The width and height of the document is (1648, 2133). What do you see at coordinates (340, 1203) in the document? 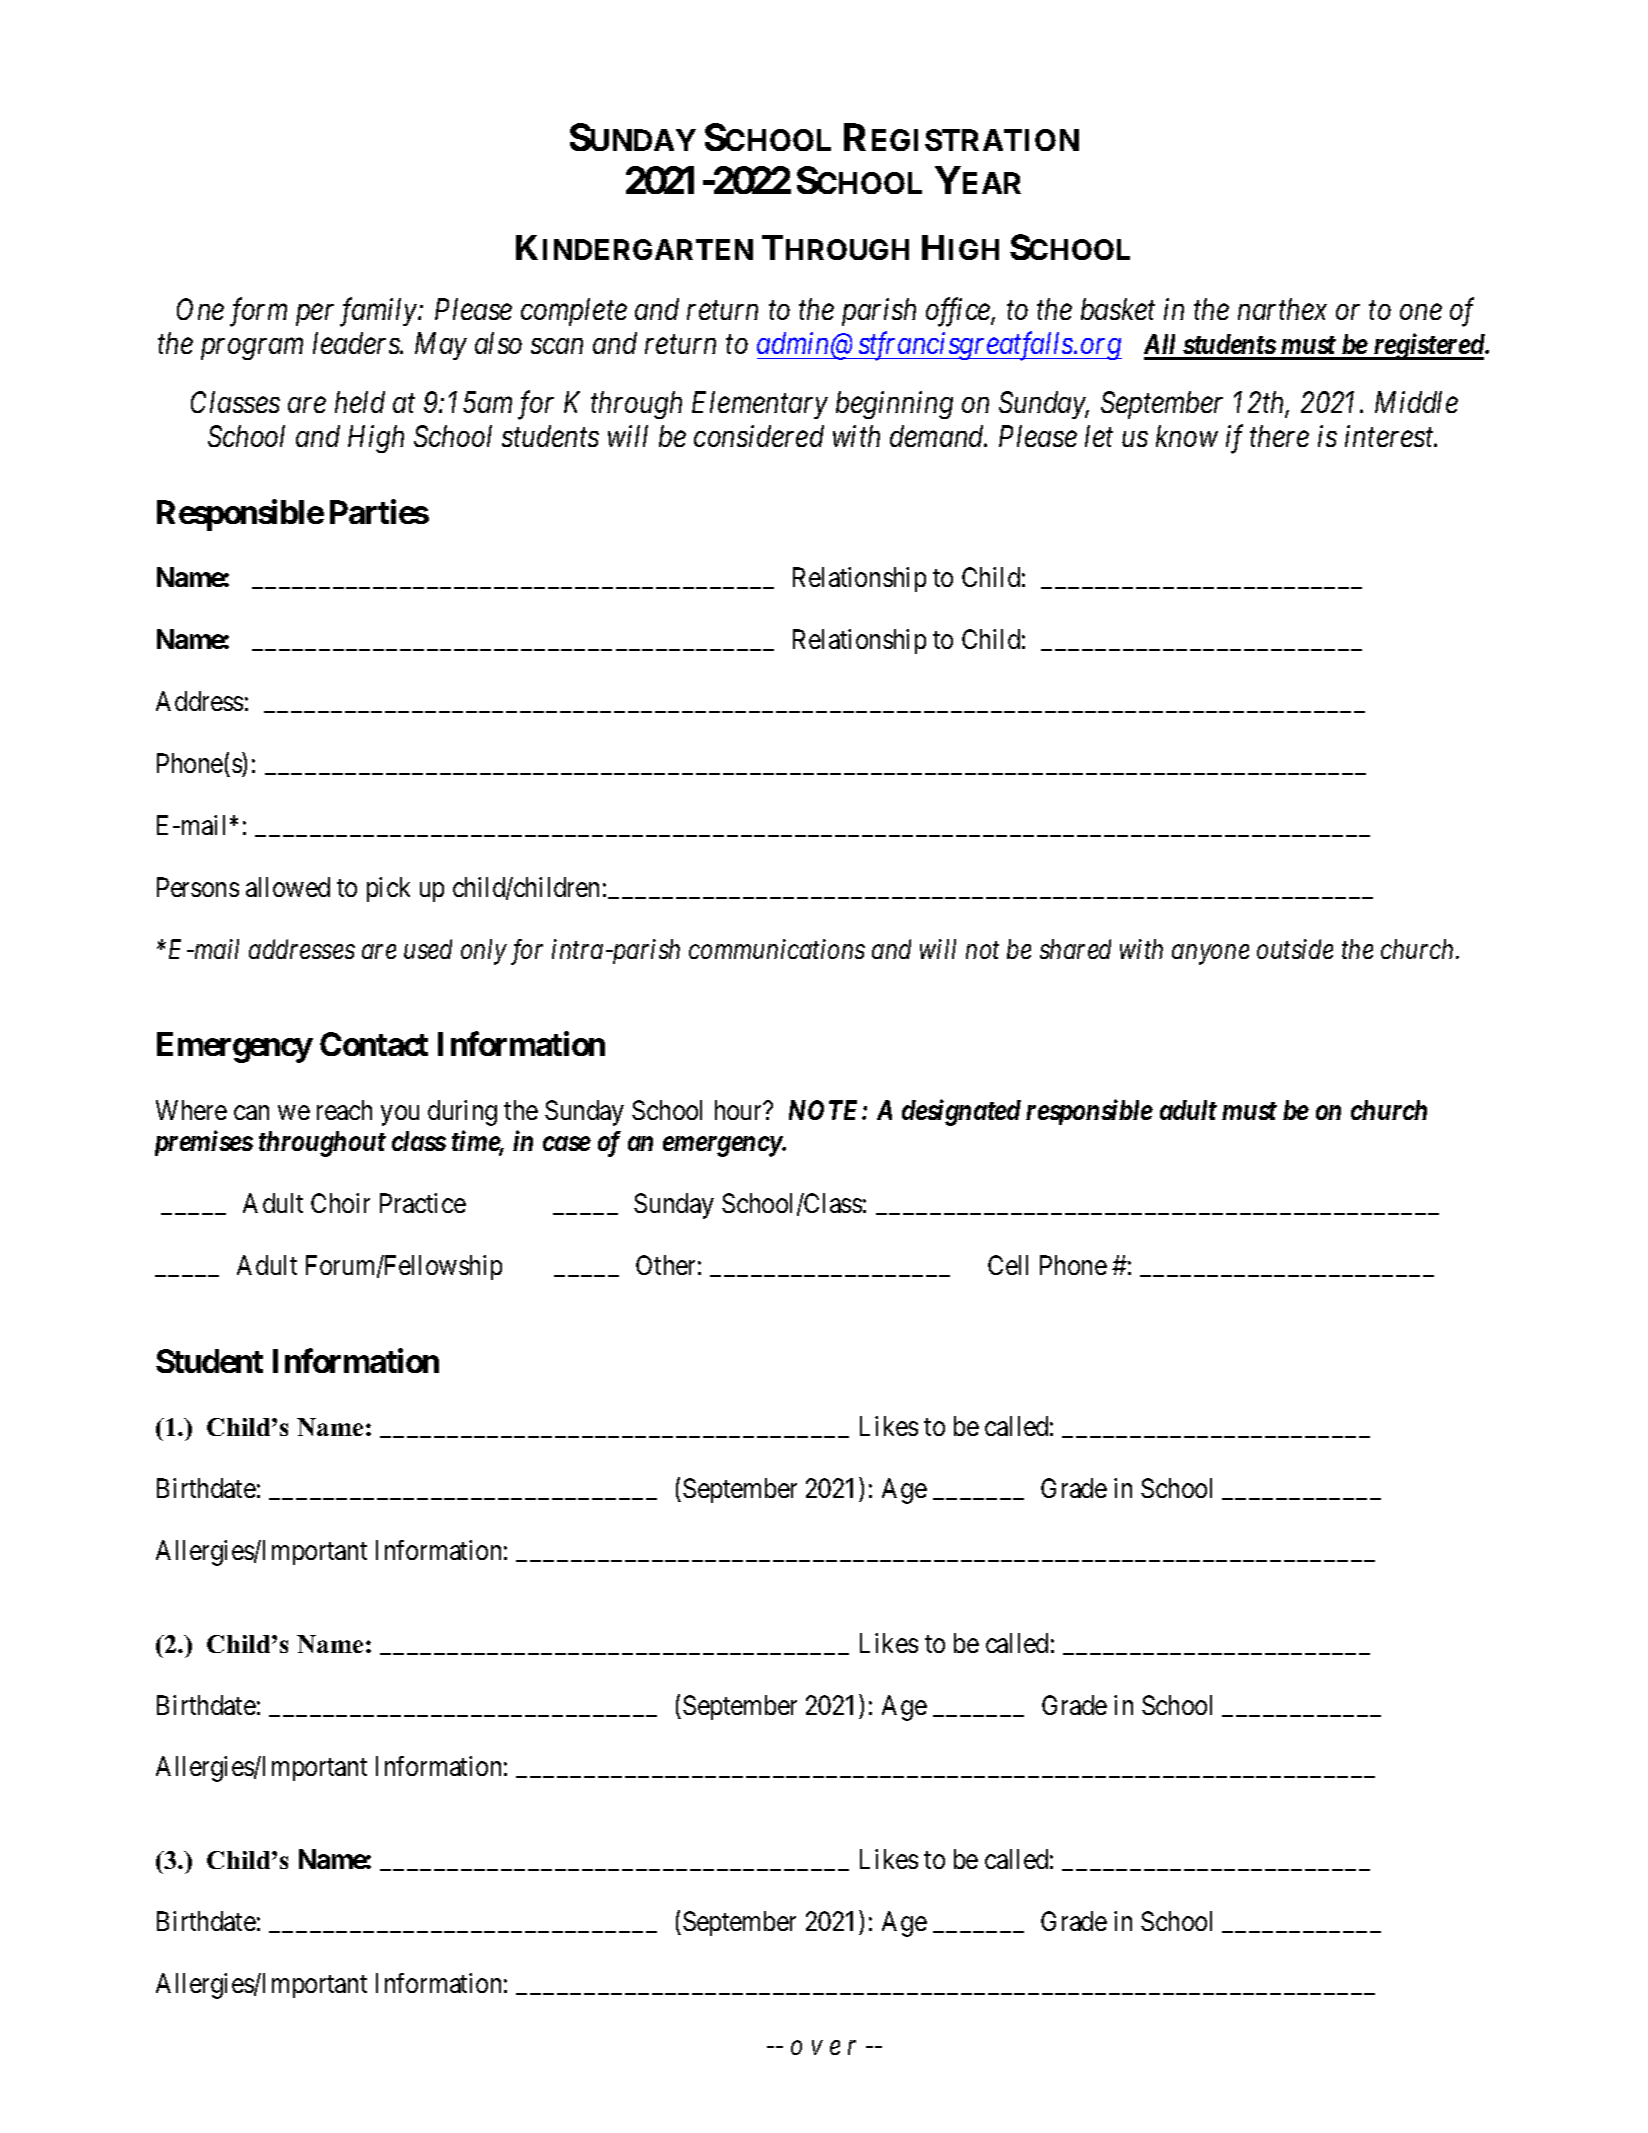
I see `Choir` at bounding box center [340, 1203].
